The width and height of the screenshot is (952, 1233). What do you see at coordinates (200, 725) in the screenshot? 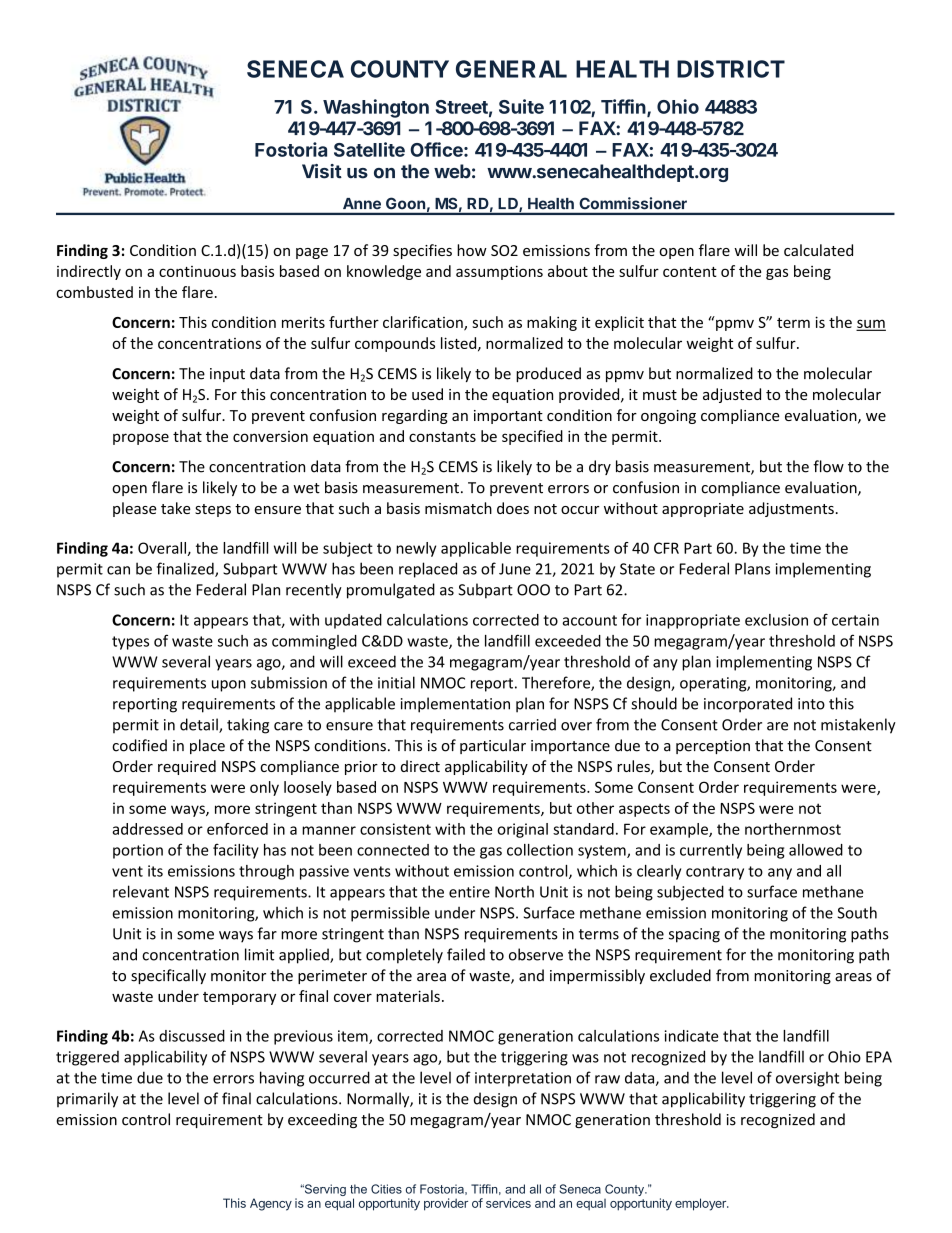
I see `detail` at bounding box center [200, 725].
